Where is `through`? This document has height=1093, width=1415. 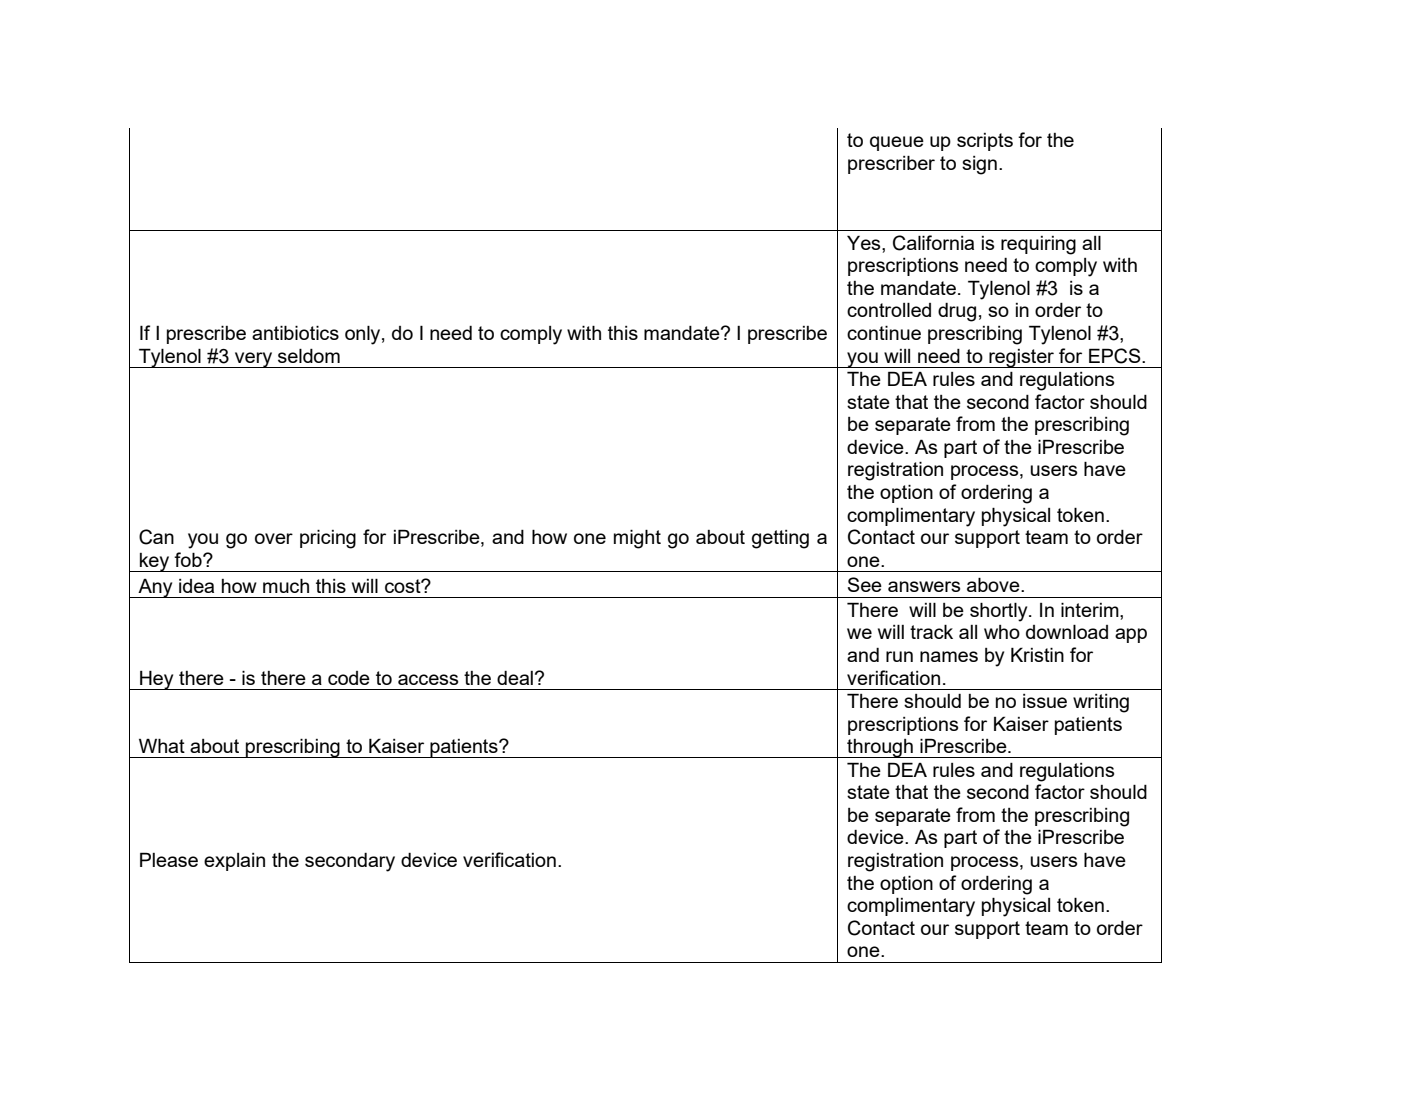
through is located at coordinates (880, 748).
